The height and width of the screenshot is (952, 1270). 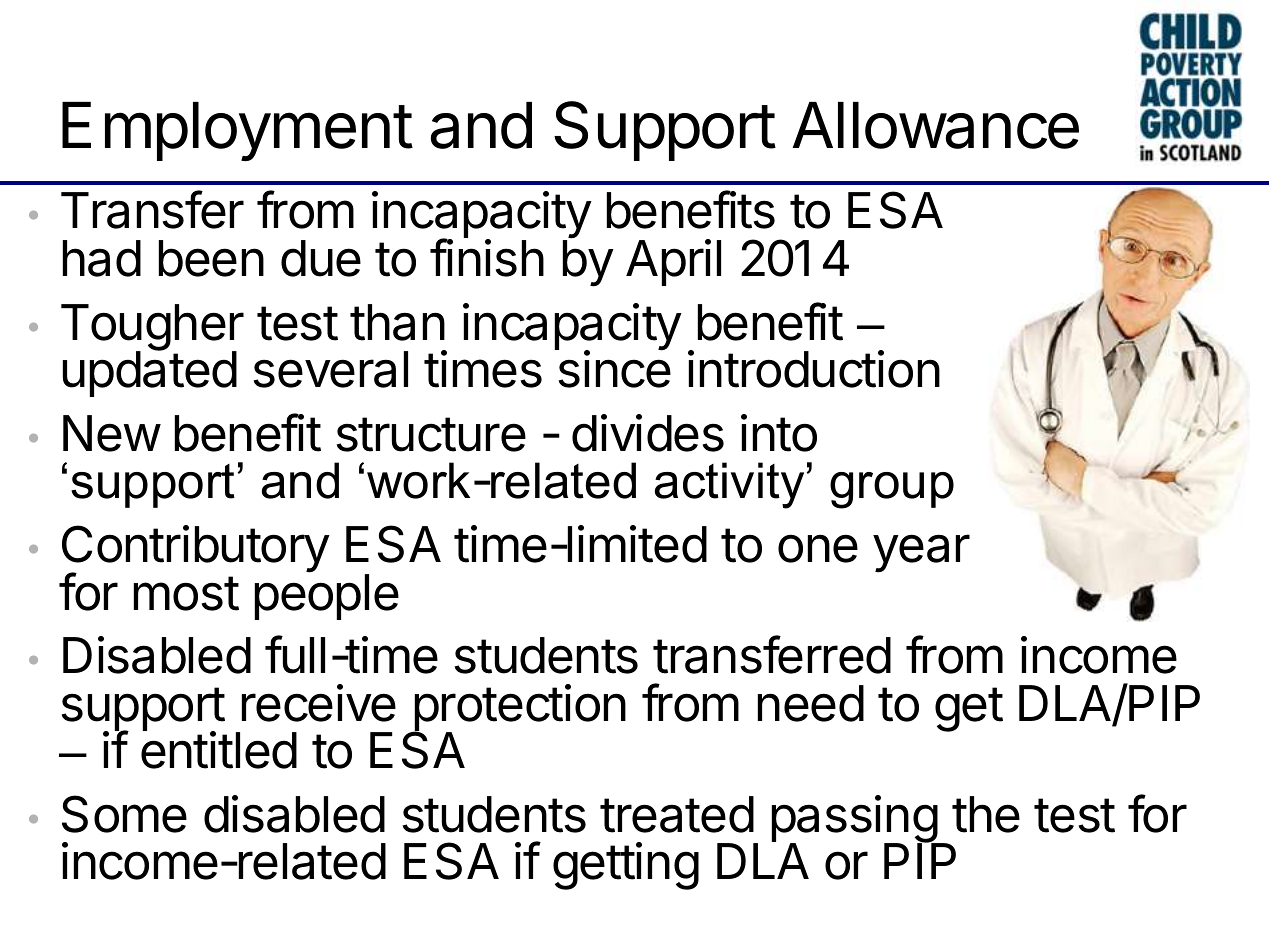 I want to click on Some, so click(x=124, y=814).
